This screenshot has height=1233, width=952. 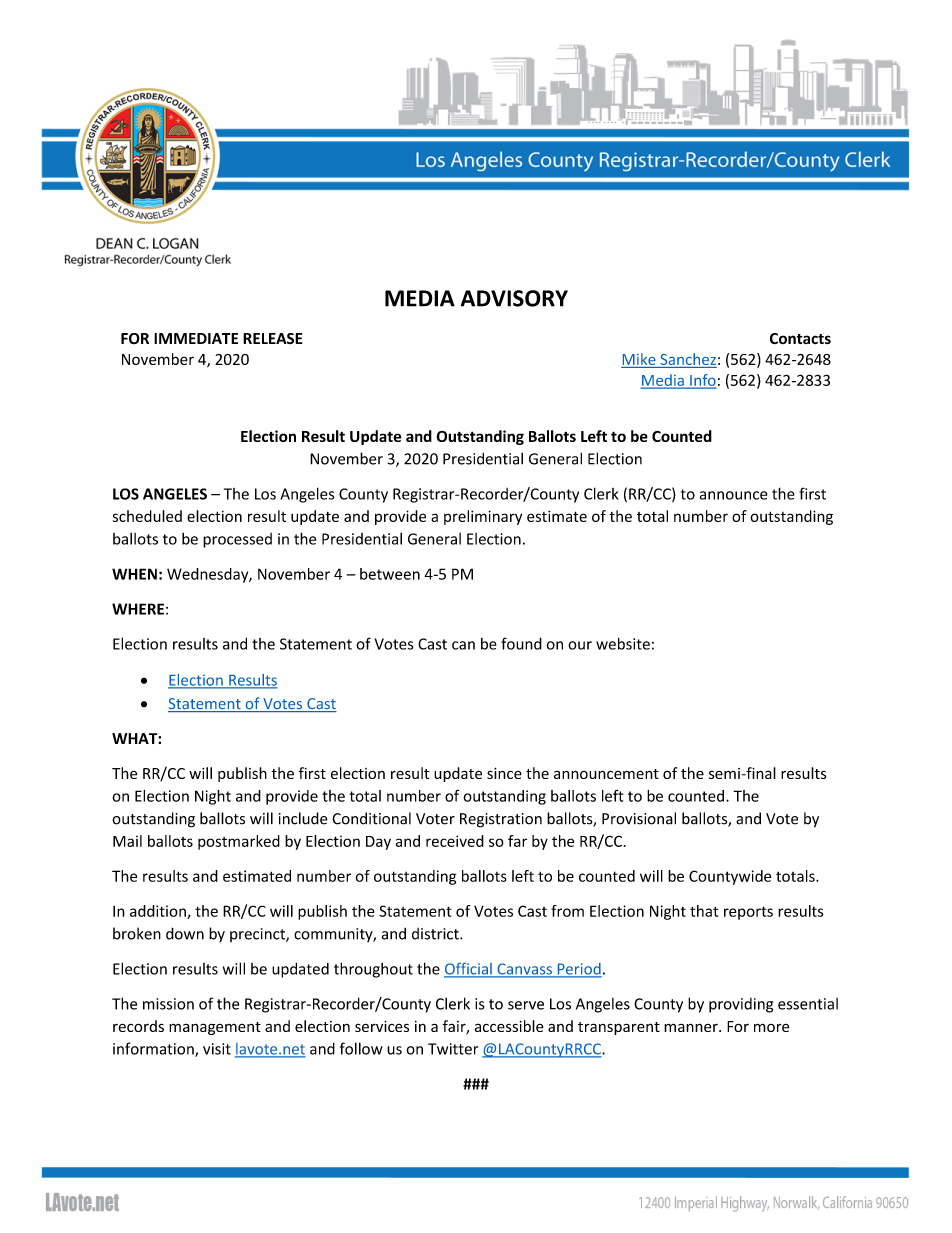 What do you see at coordinates (147, 516) in the screenshot?
I see `scheduled` at bounding box center [147, 516].
